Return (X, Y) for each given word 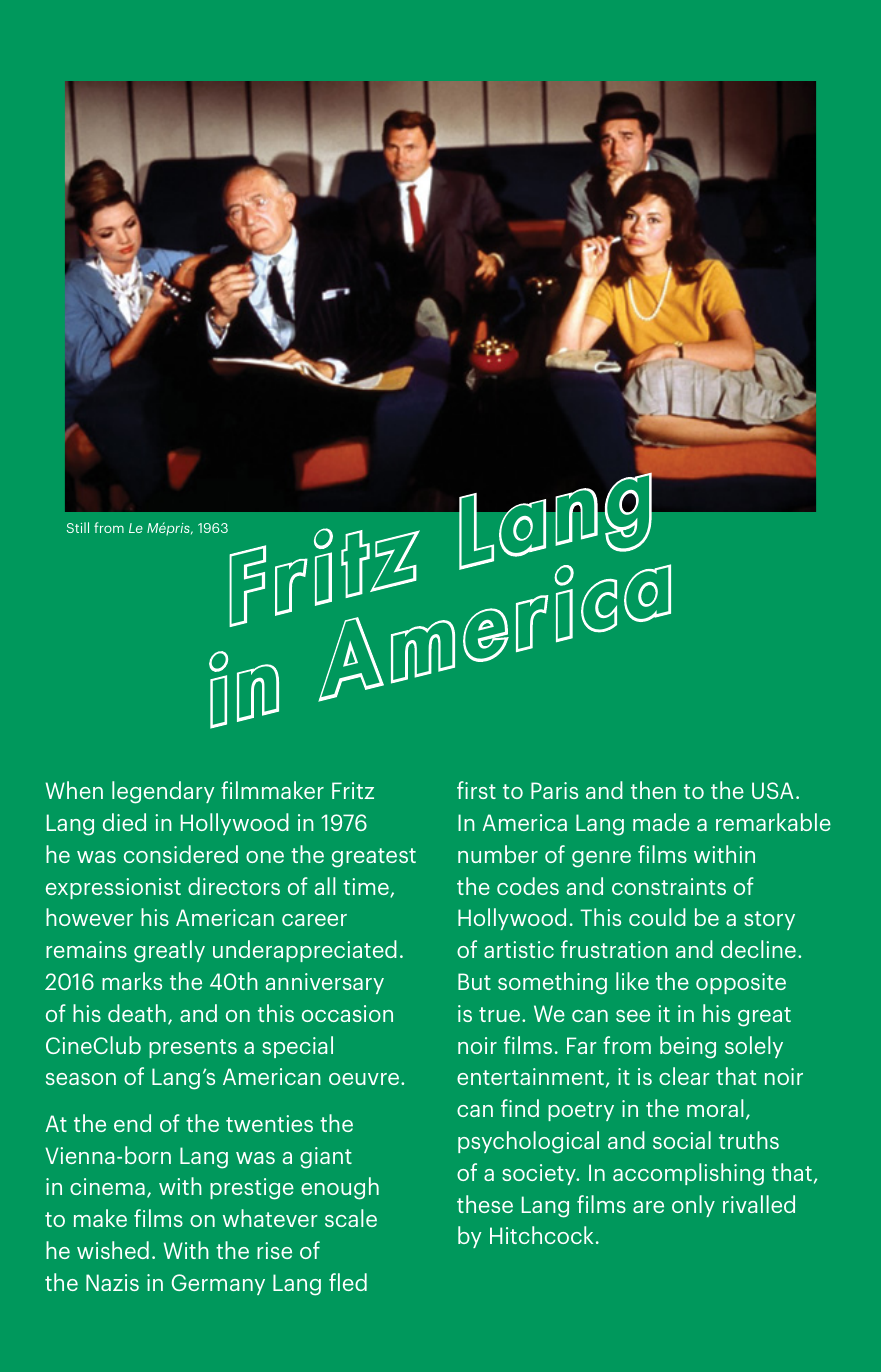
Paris (554, 790)
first (476, 790)
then (653, 790)
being (688, 1047)
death (137, 1013)
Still (78, 527)
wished (113, 1250)
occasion (347, 1013)
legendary (163, 792)
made (661, 822)
